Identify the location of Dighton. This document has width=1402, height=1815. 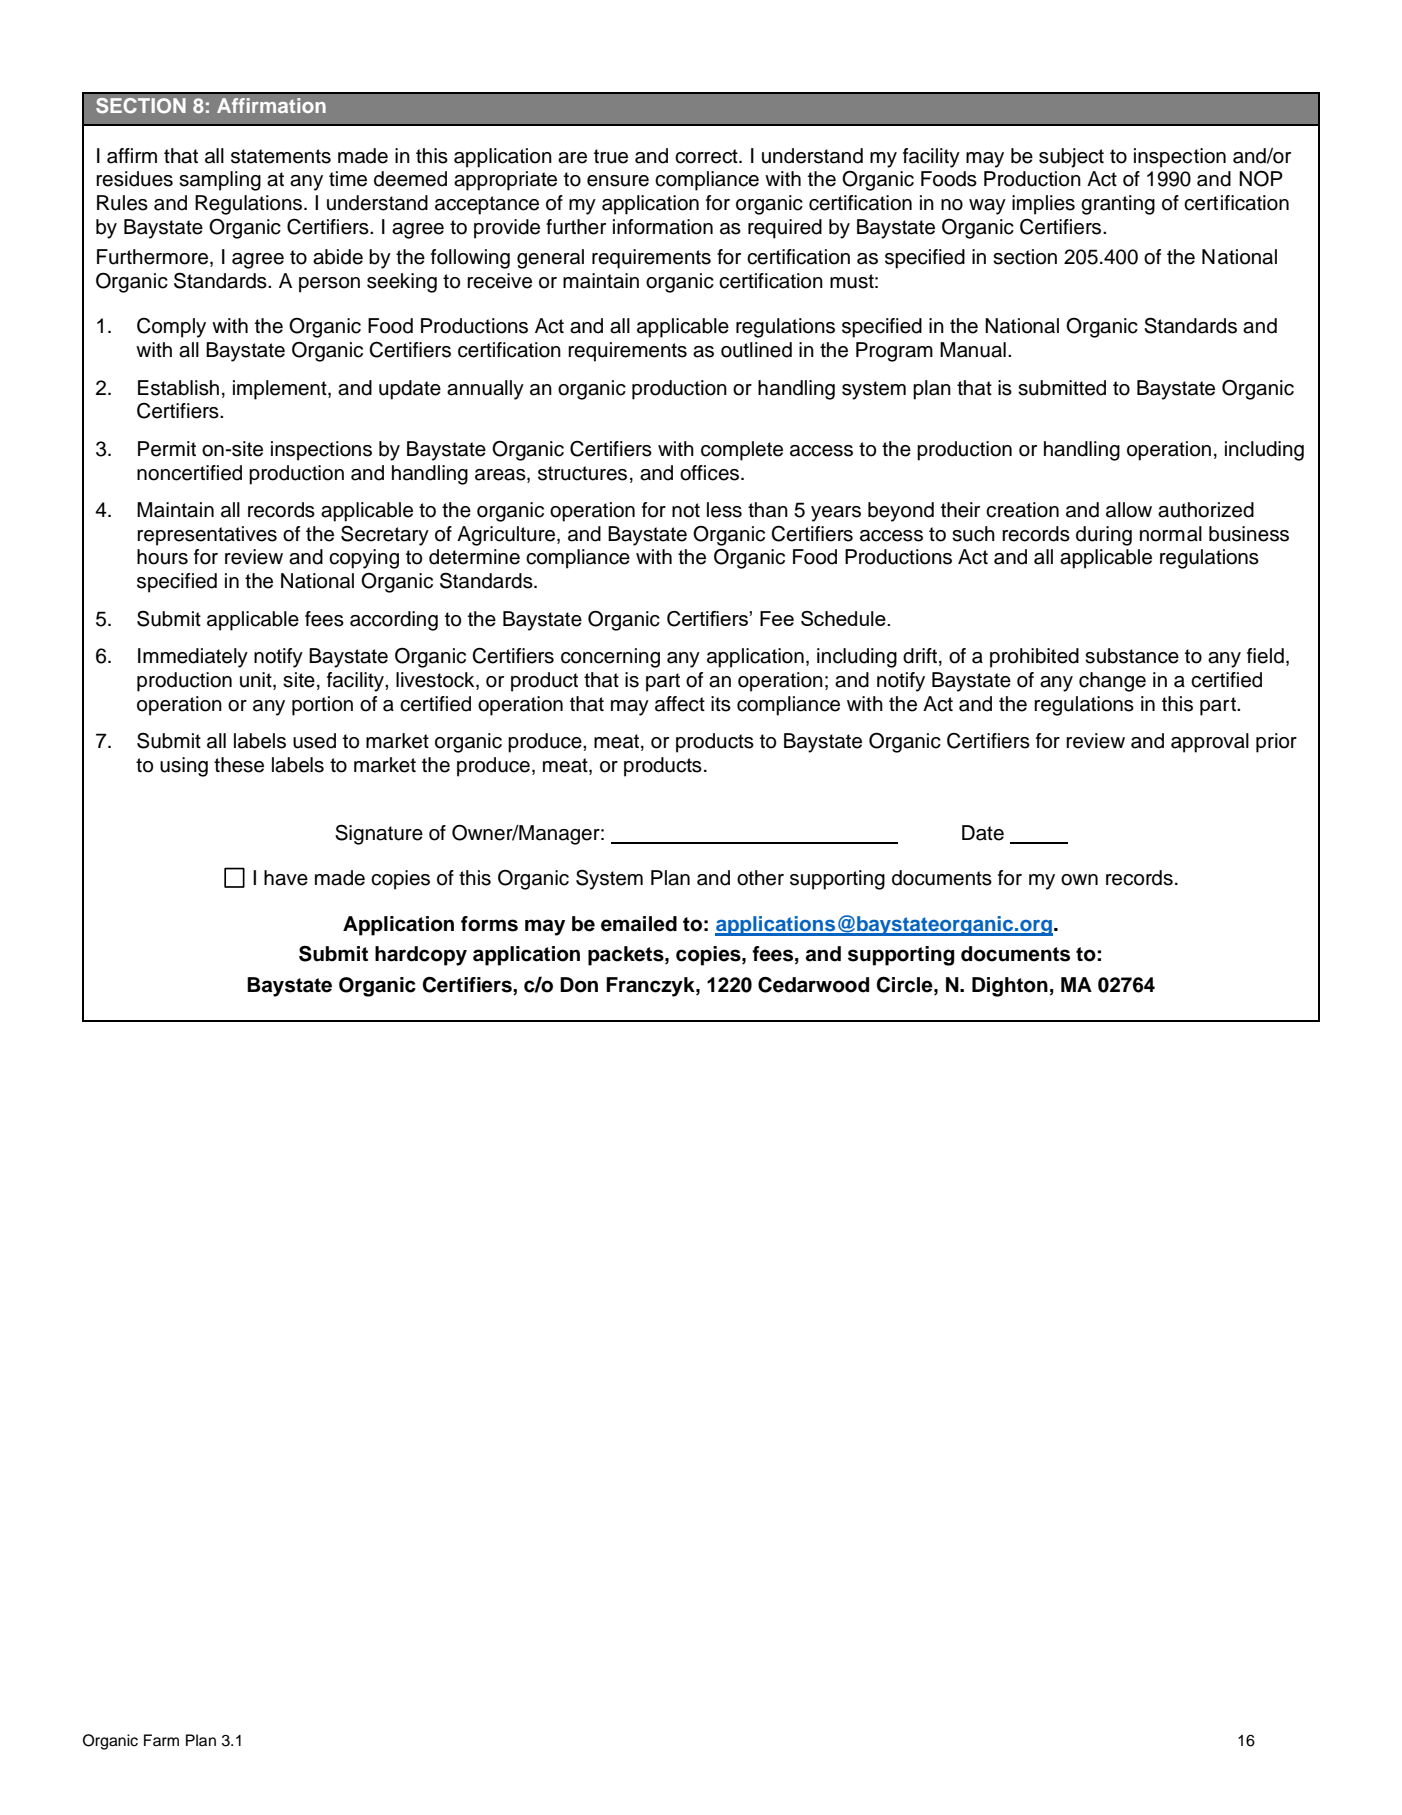
(1010, 987).
